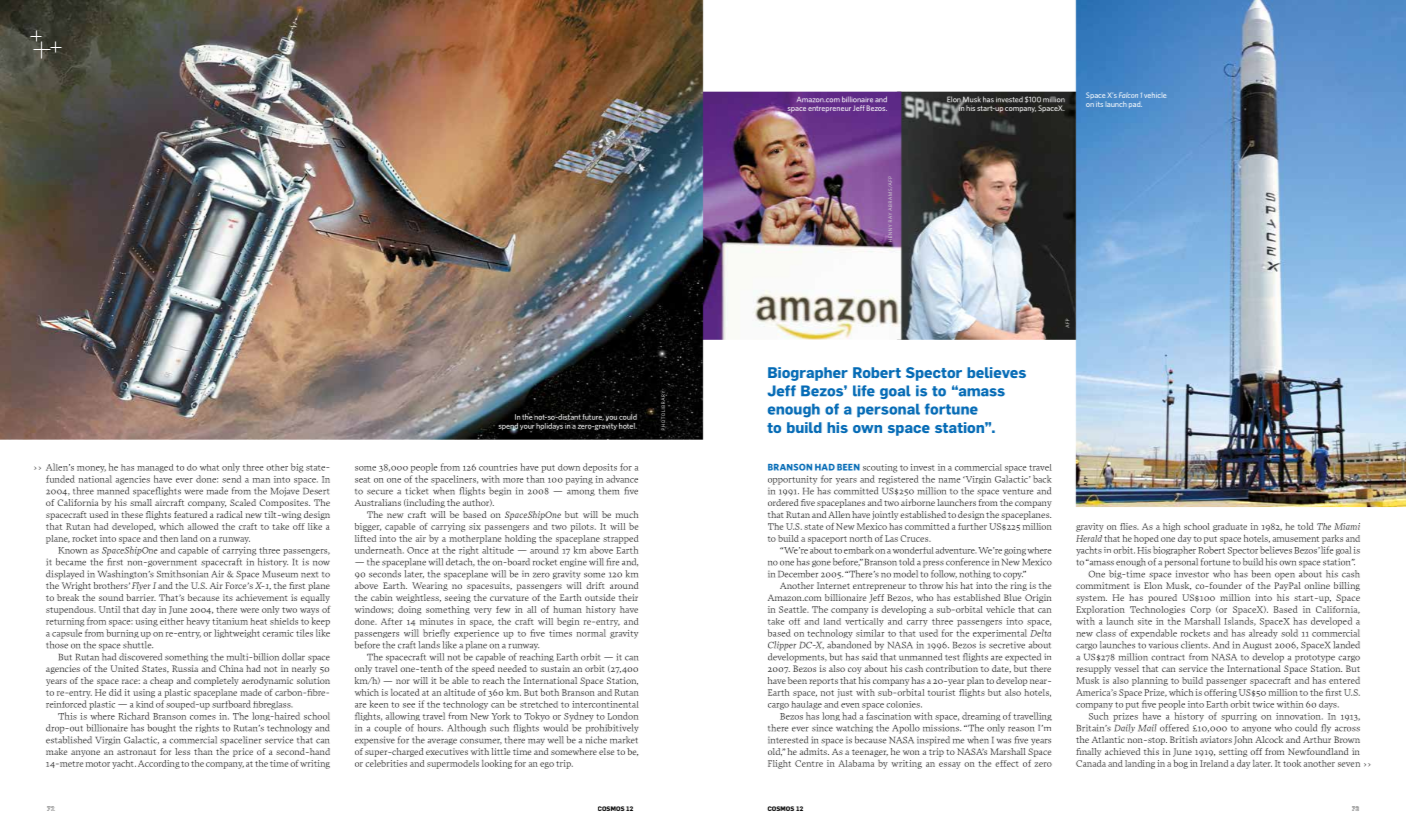 The image size is (1406, 840). What do you see at coordinates (600, 468) in the page?
I see `deposits` at bounding box center [600, 468].
